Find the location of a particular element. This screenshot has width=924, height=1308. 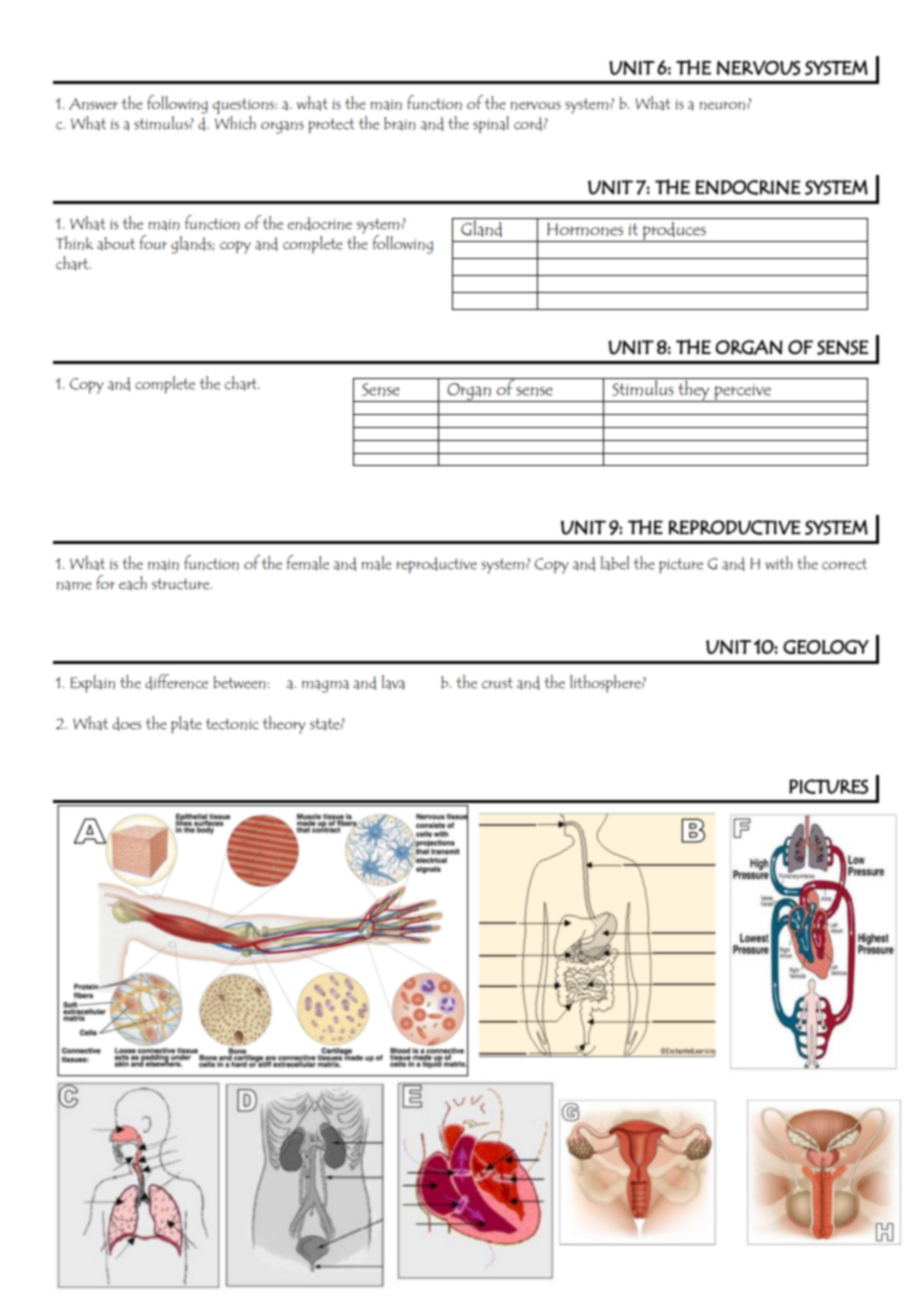

perceive is located at coordinates (742, 393).
